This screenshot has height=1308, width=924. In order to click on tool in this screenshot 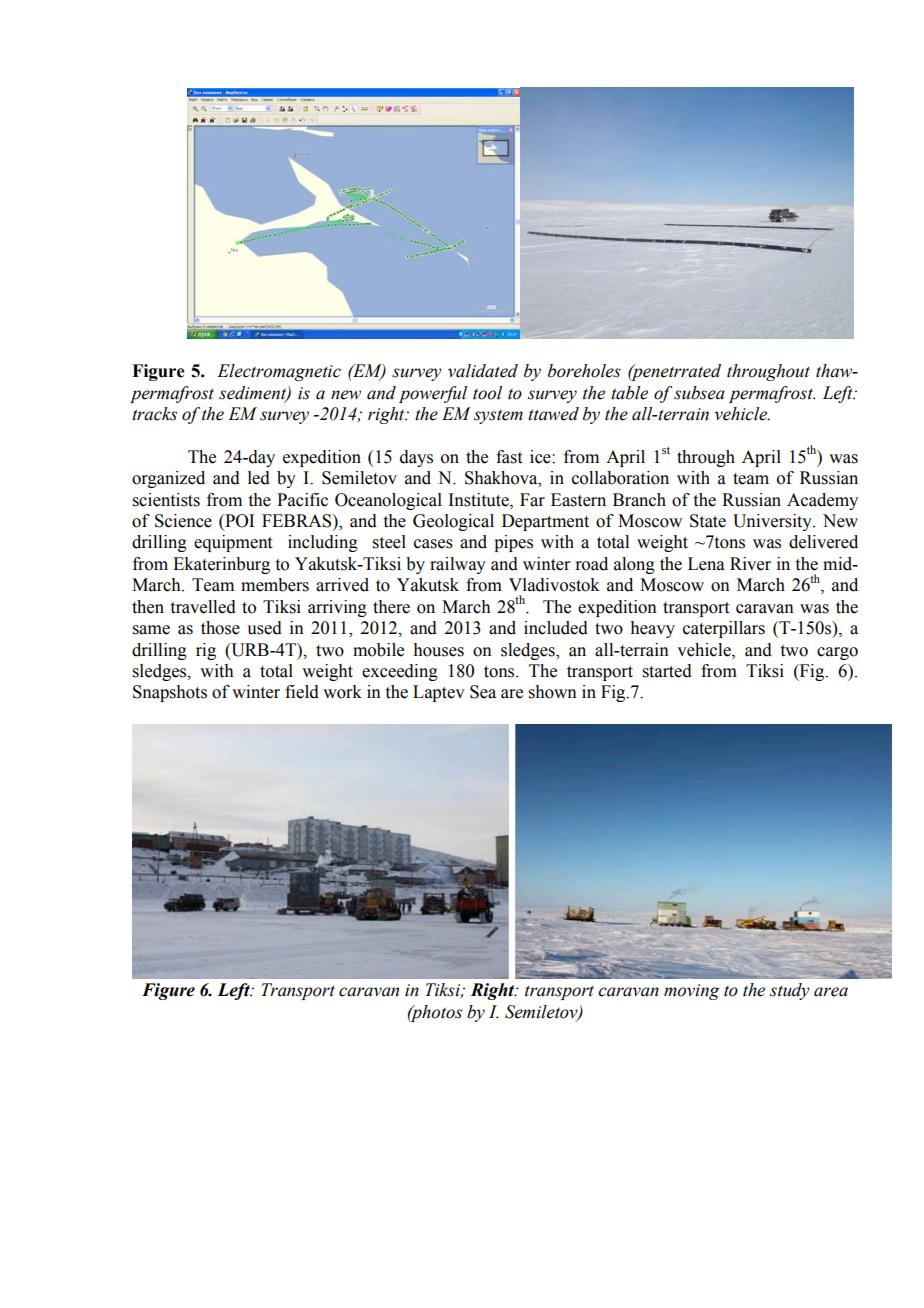, I will do `click(487, 393)`.
